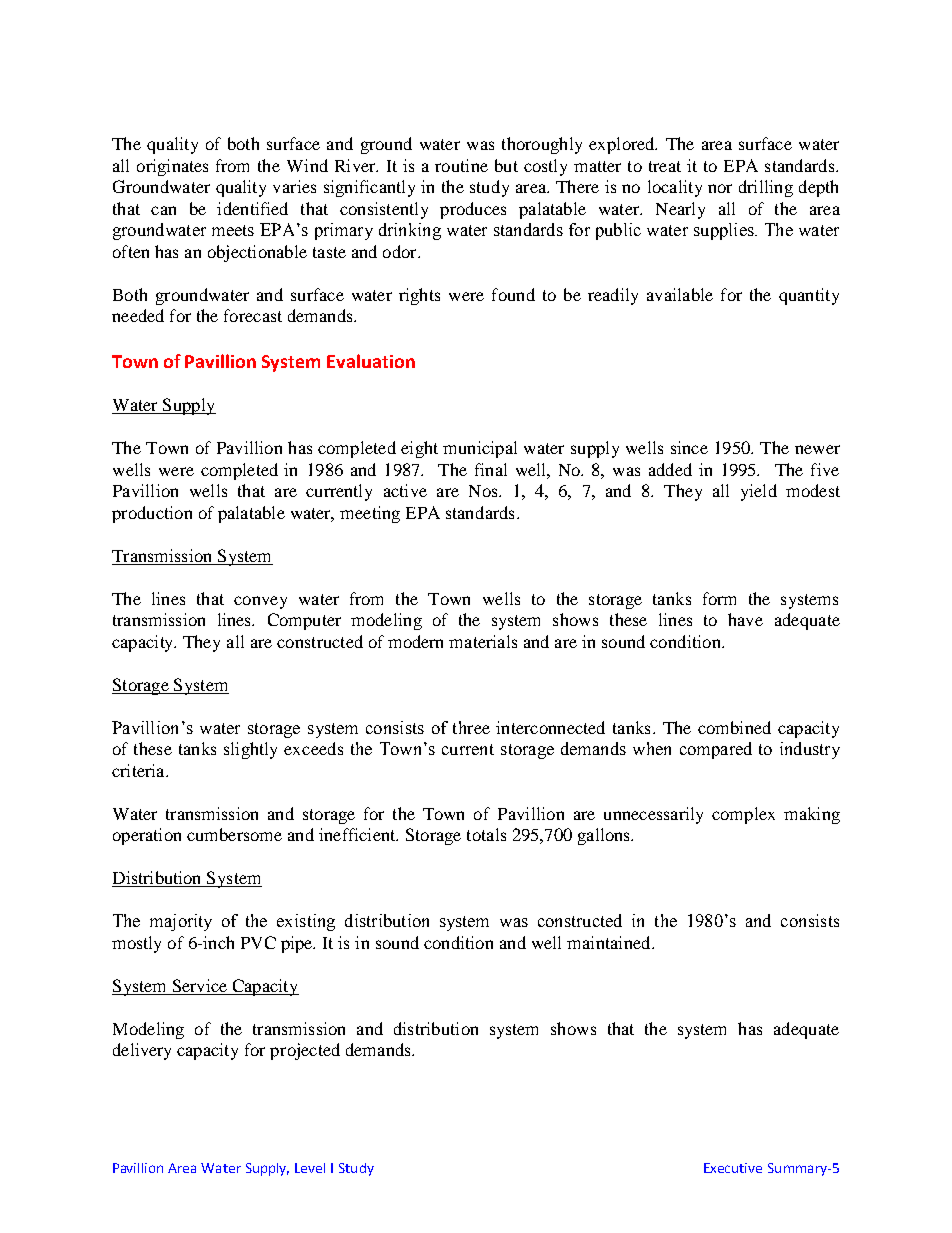 The width and height of the image is (952, 1233). What do you see at coordinates (305, 1051) in the image?
I see `projected` at bounding box center [305, 1051].
